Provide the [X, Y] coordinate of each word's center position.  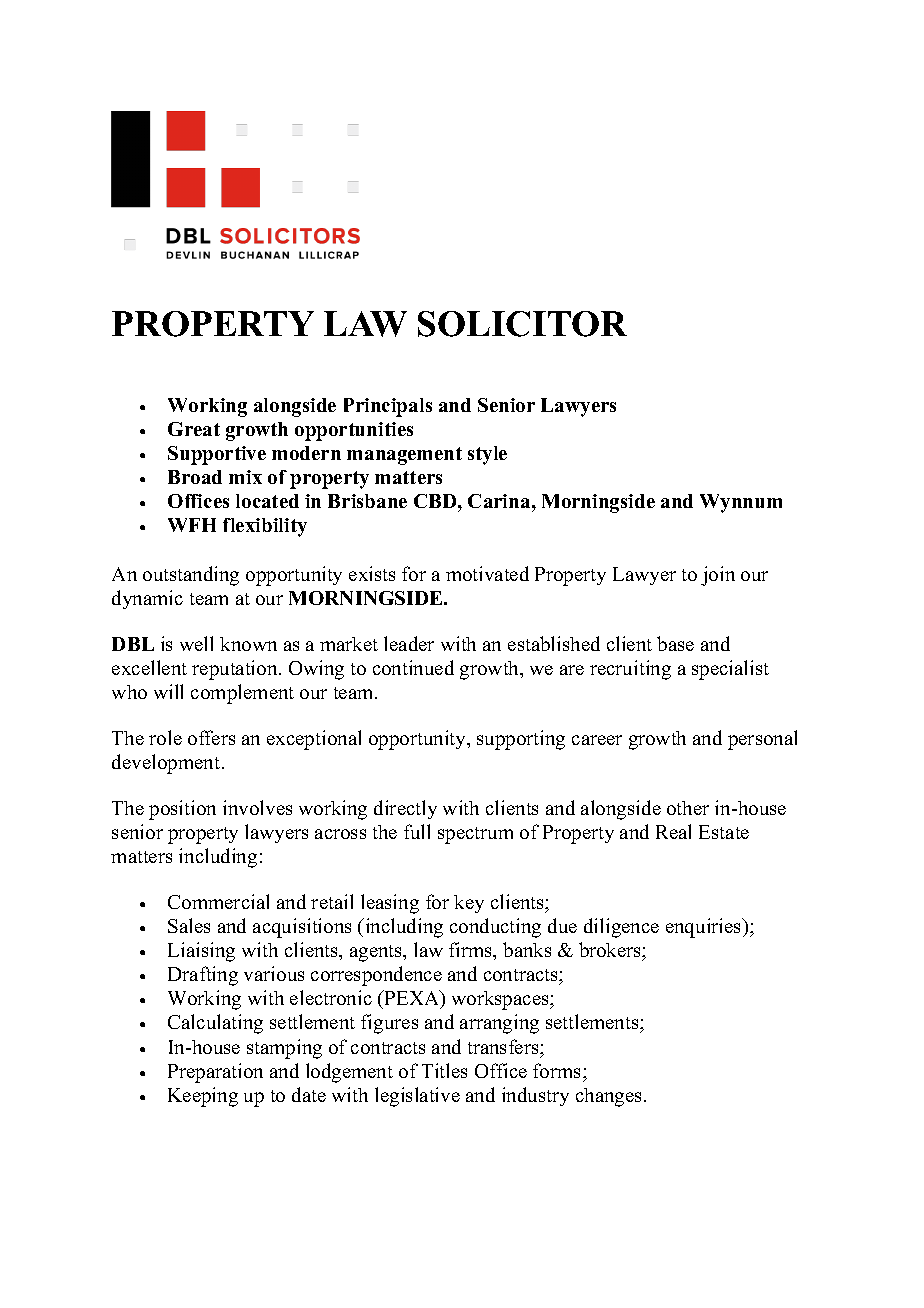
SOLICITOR [522, 324]
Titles [444, 1070]
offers [211, 737]
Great [194, 429]
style [487, 455]
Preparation [215, 1073]
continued [413, 667]
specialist [730, 670]
